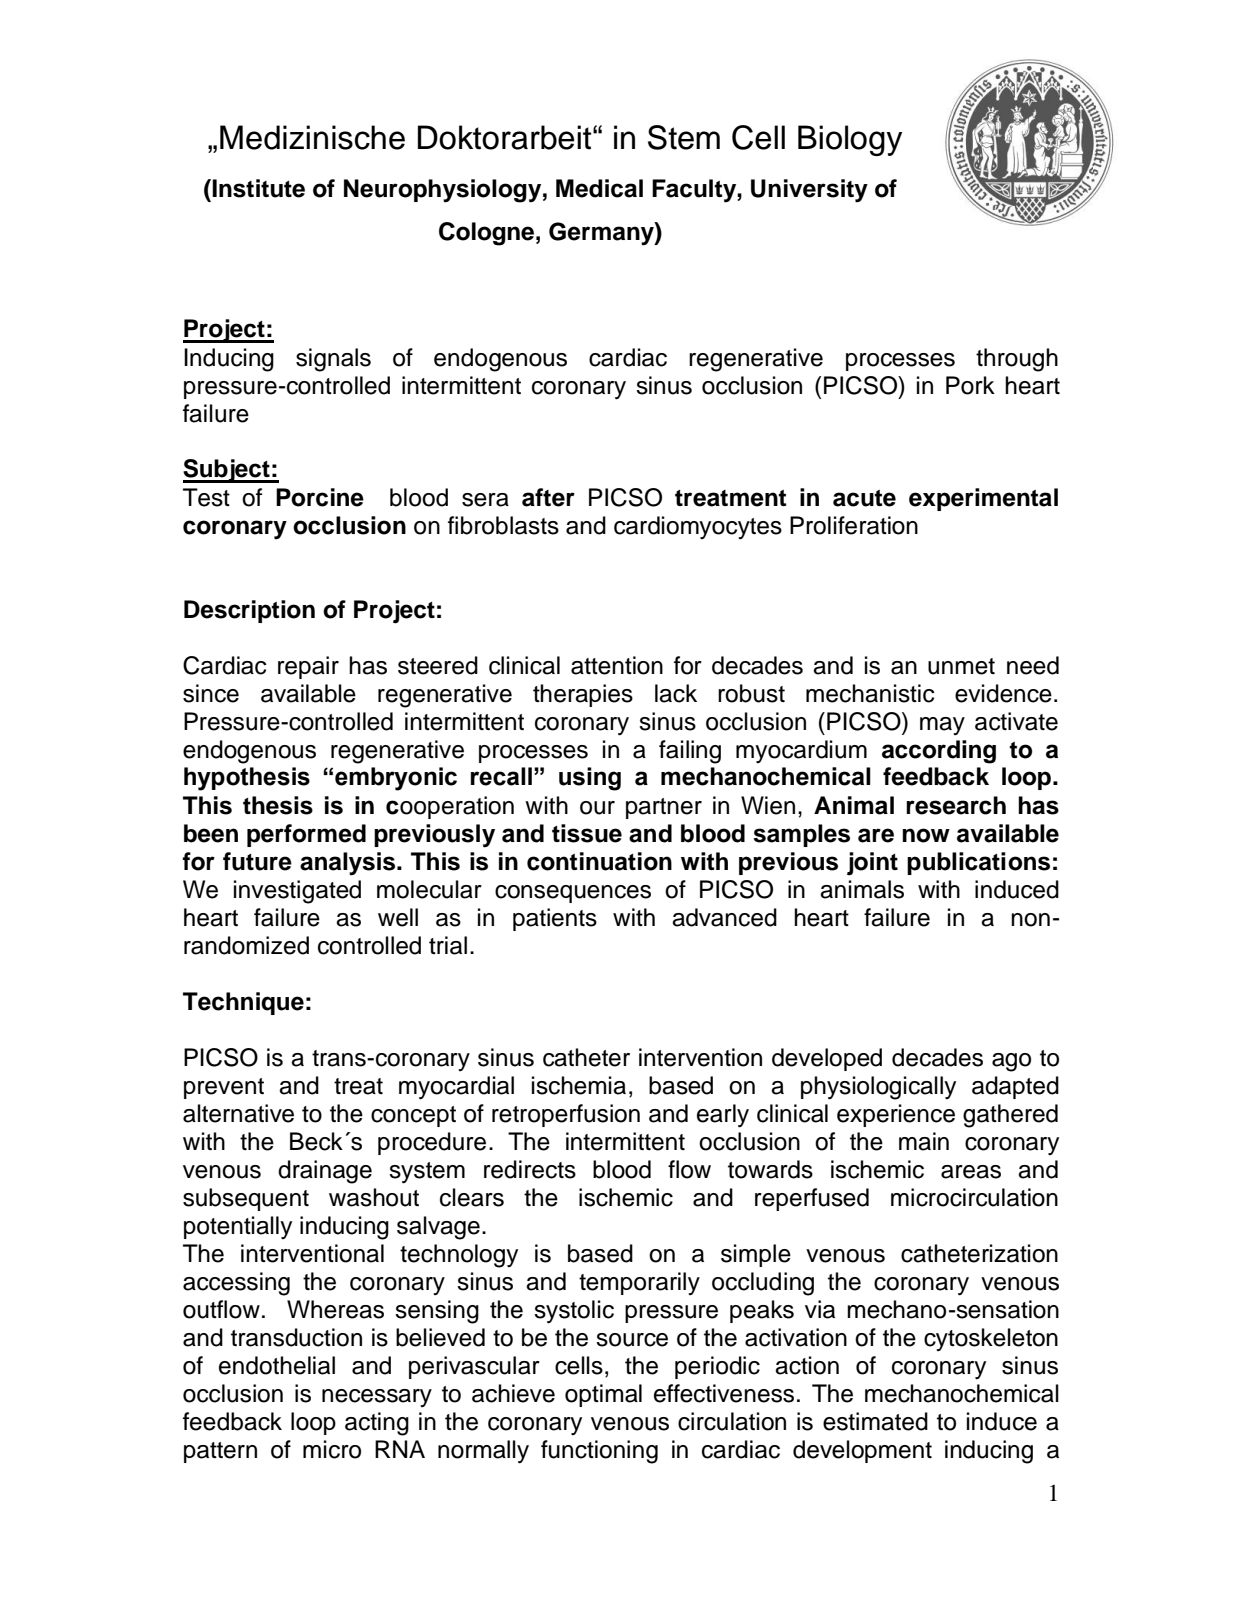 The image size is (1242, 1607). I want to click on unmet, so click(961, 666).
